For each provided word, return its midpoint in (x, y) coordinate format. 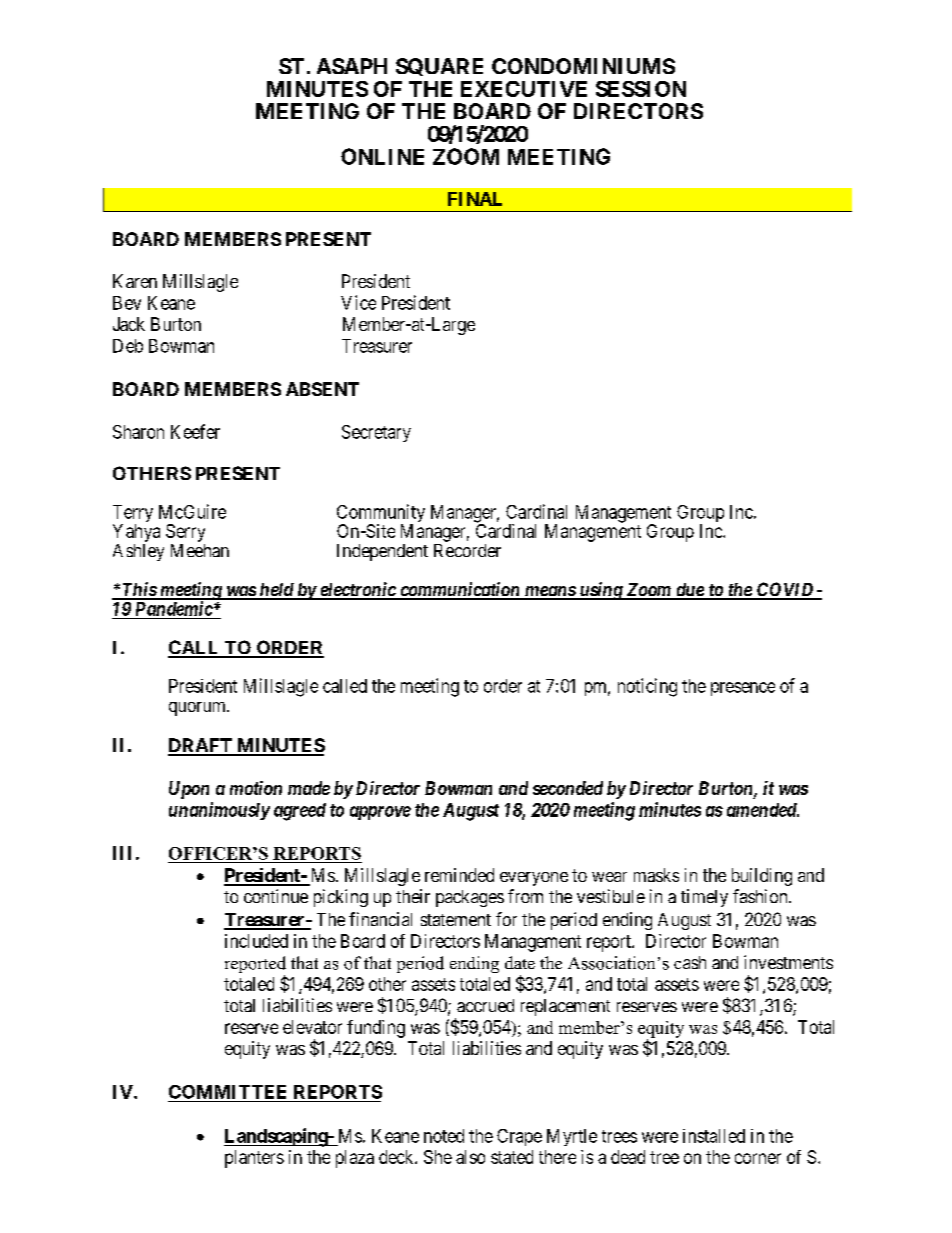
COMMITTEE (227, 1092)
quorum (198, 709)
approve (380, 813)
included (256, 941)
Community (381, 514)
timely (704, 898)
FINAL (475, 199)
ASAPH (352, 66)
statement (456, 920)
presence (743, 689)
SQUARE (439, 67)
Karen (135, 281)
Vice (358, 302)
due (689, 591)
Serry (185, 533)
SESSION (641, 89)
